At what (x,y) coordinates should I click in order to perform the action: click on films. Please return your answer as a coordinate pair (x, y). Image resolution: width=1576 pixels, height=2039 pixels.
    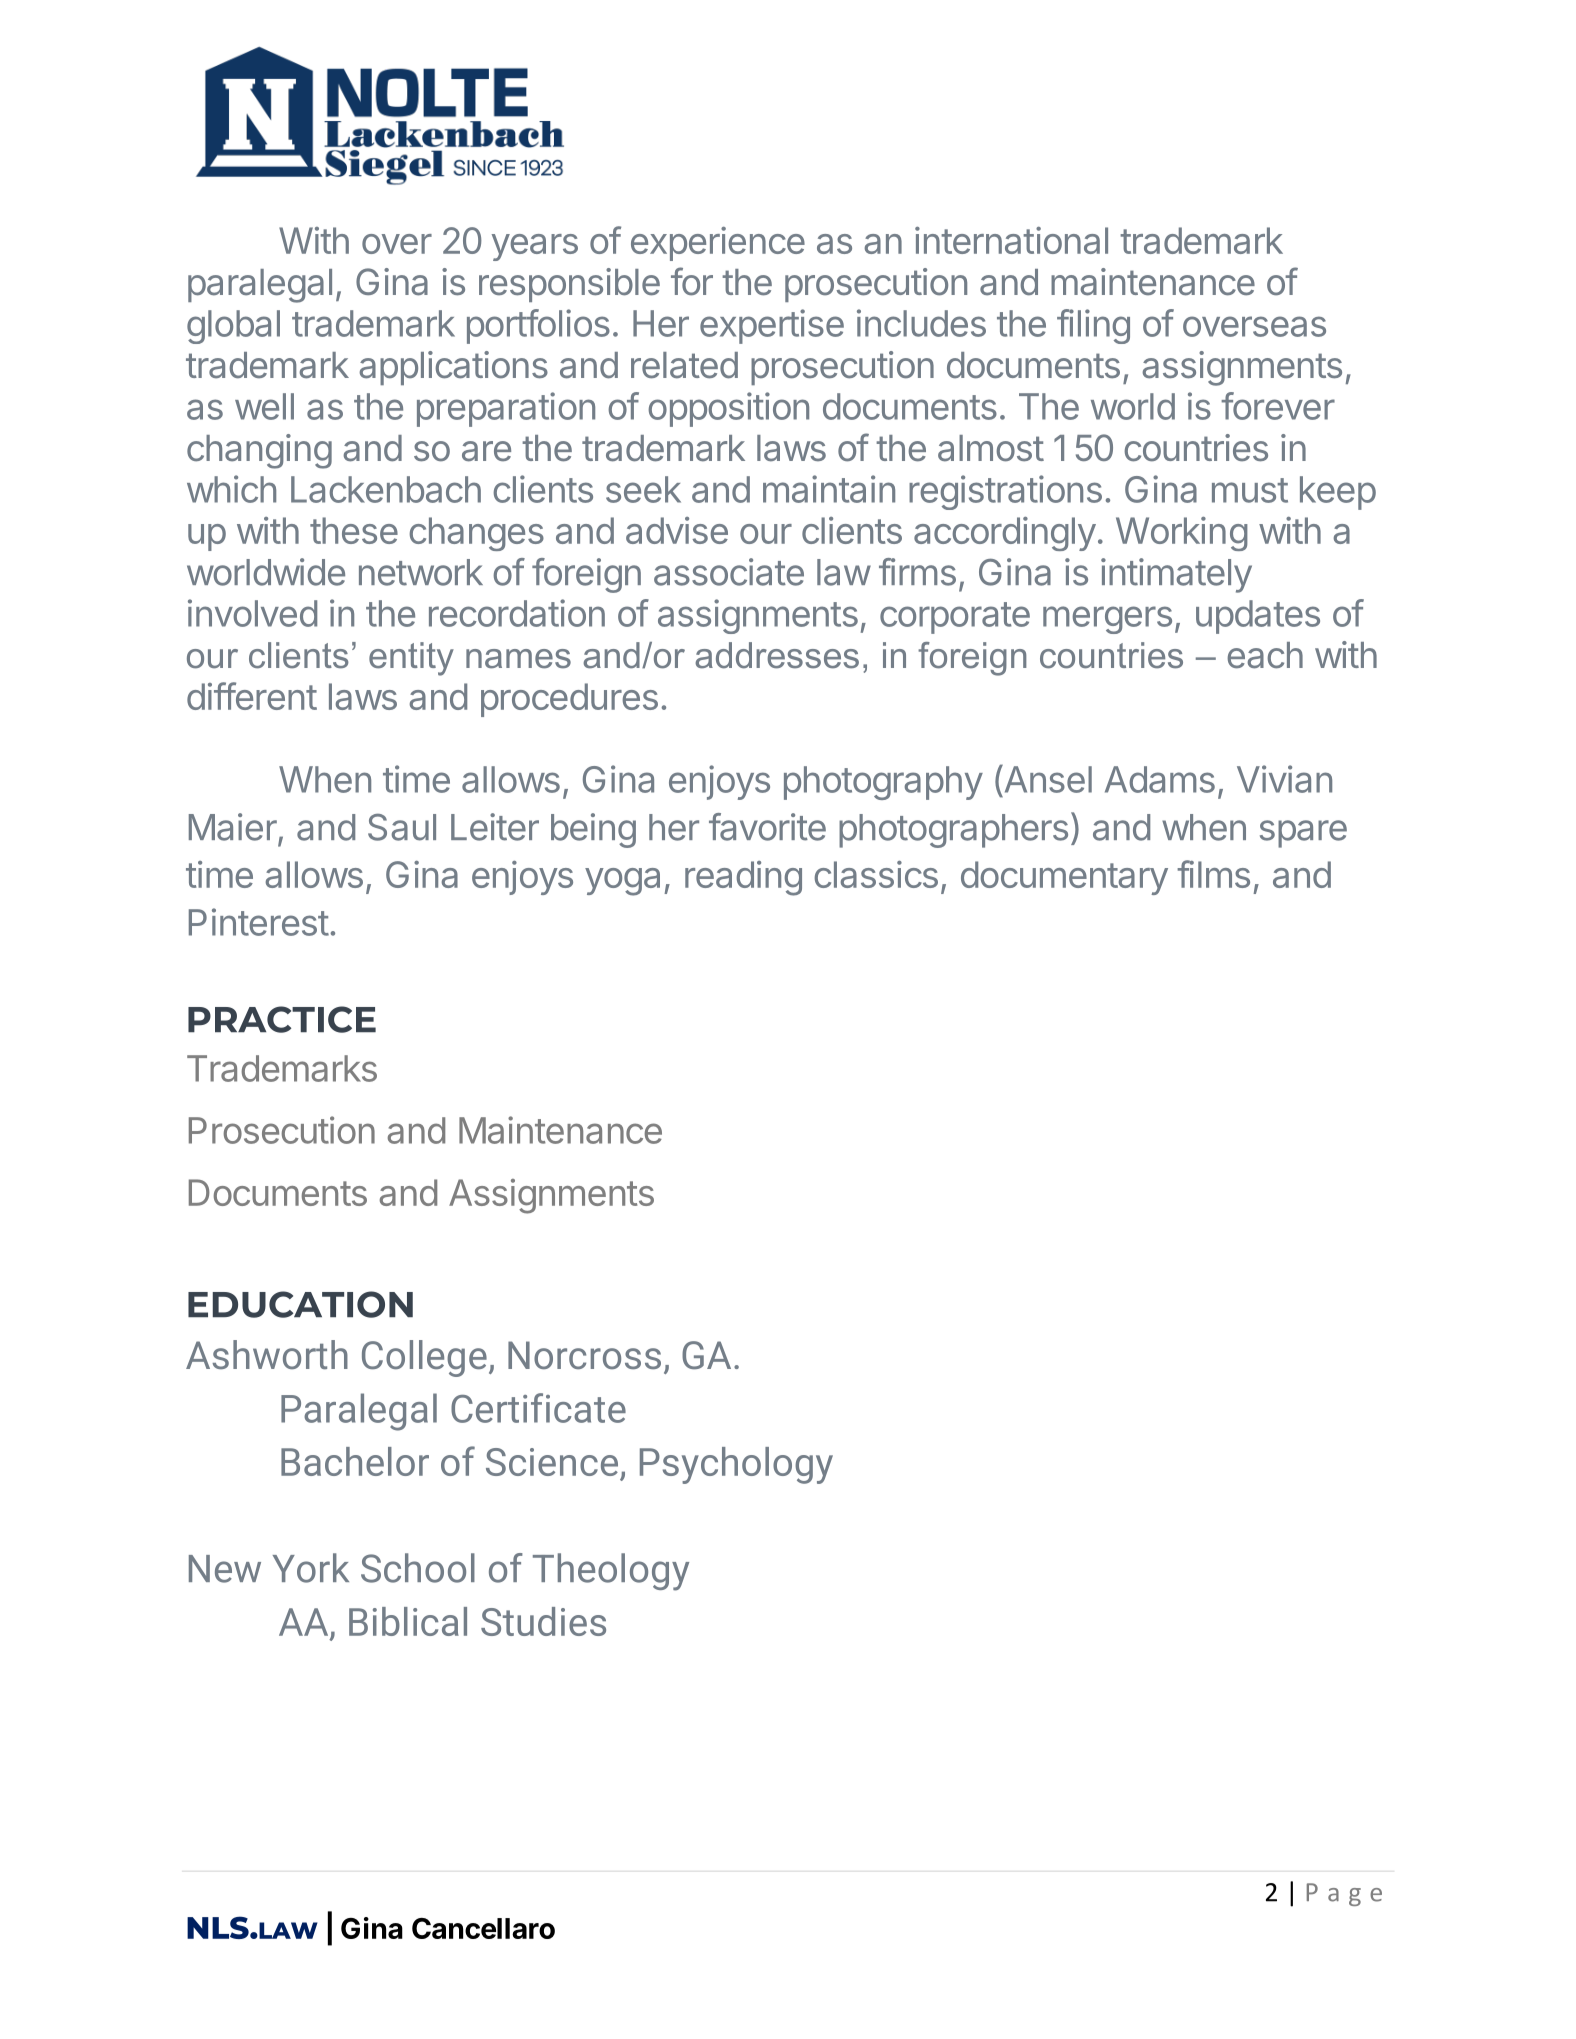
    Looking at the image, I should click on (1213, 874).
